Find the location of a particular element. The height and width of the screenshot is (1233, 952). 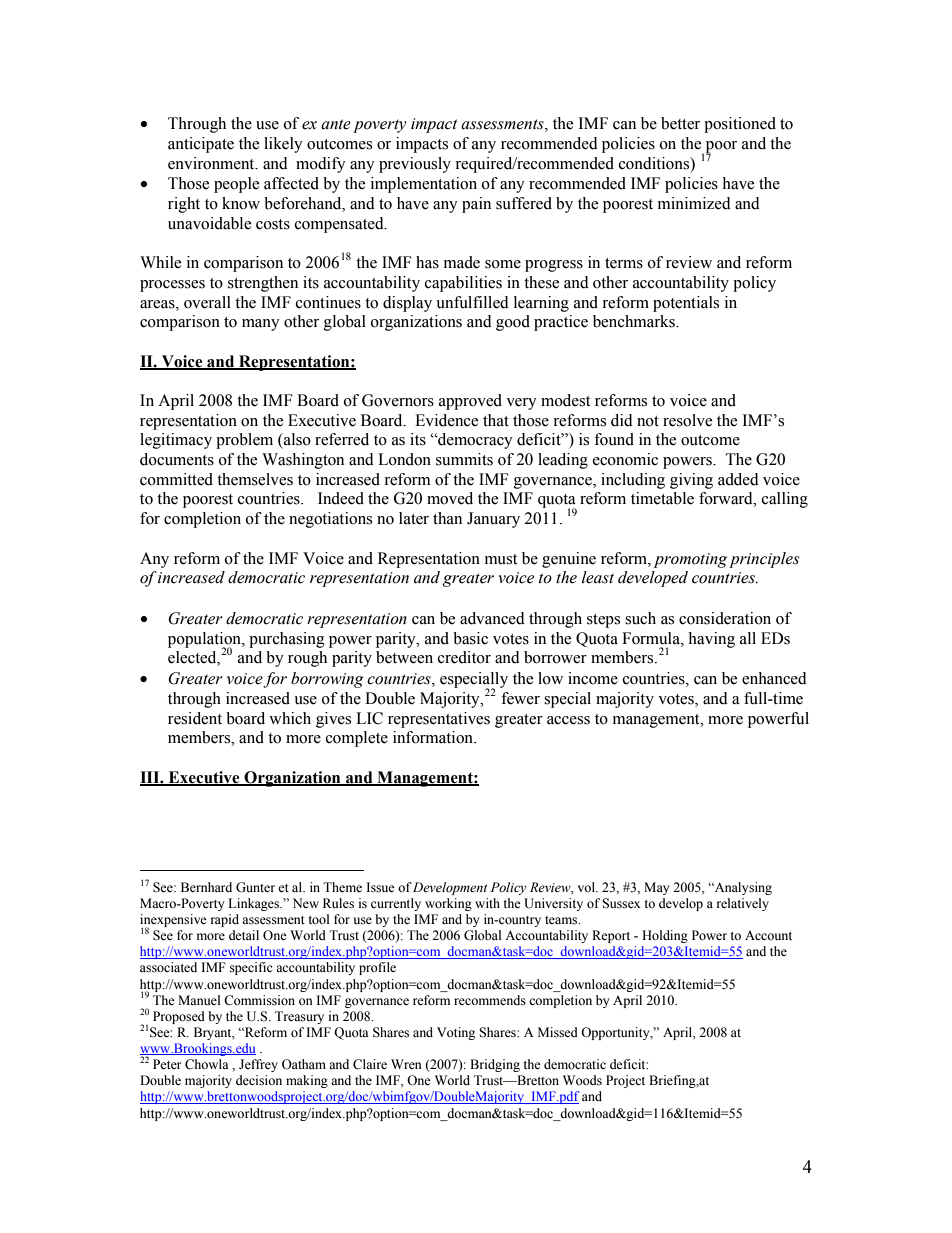

environment is located at coordinates (212, 163).
